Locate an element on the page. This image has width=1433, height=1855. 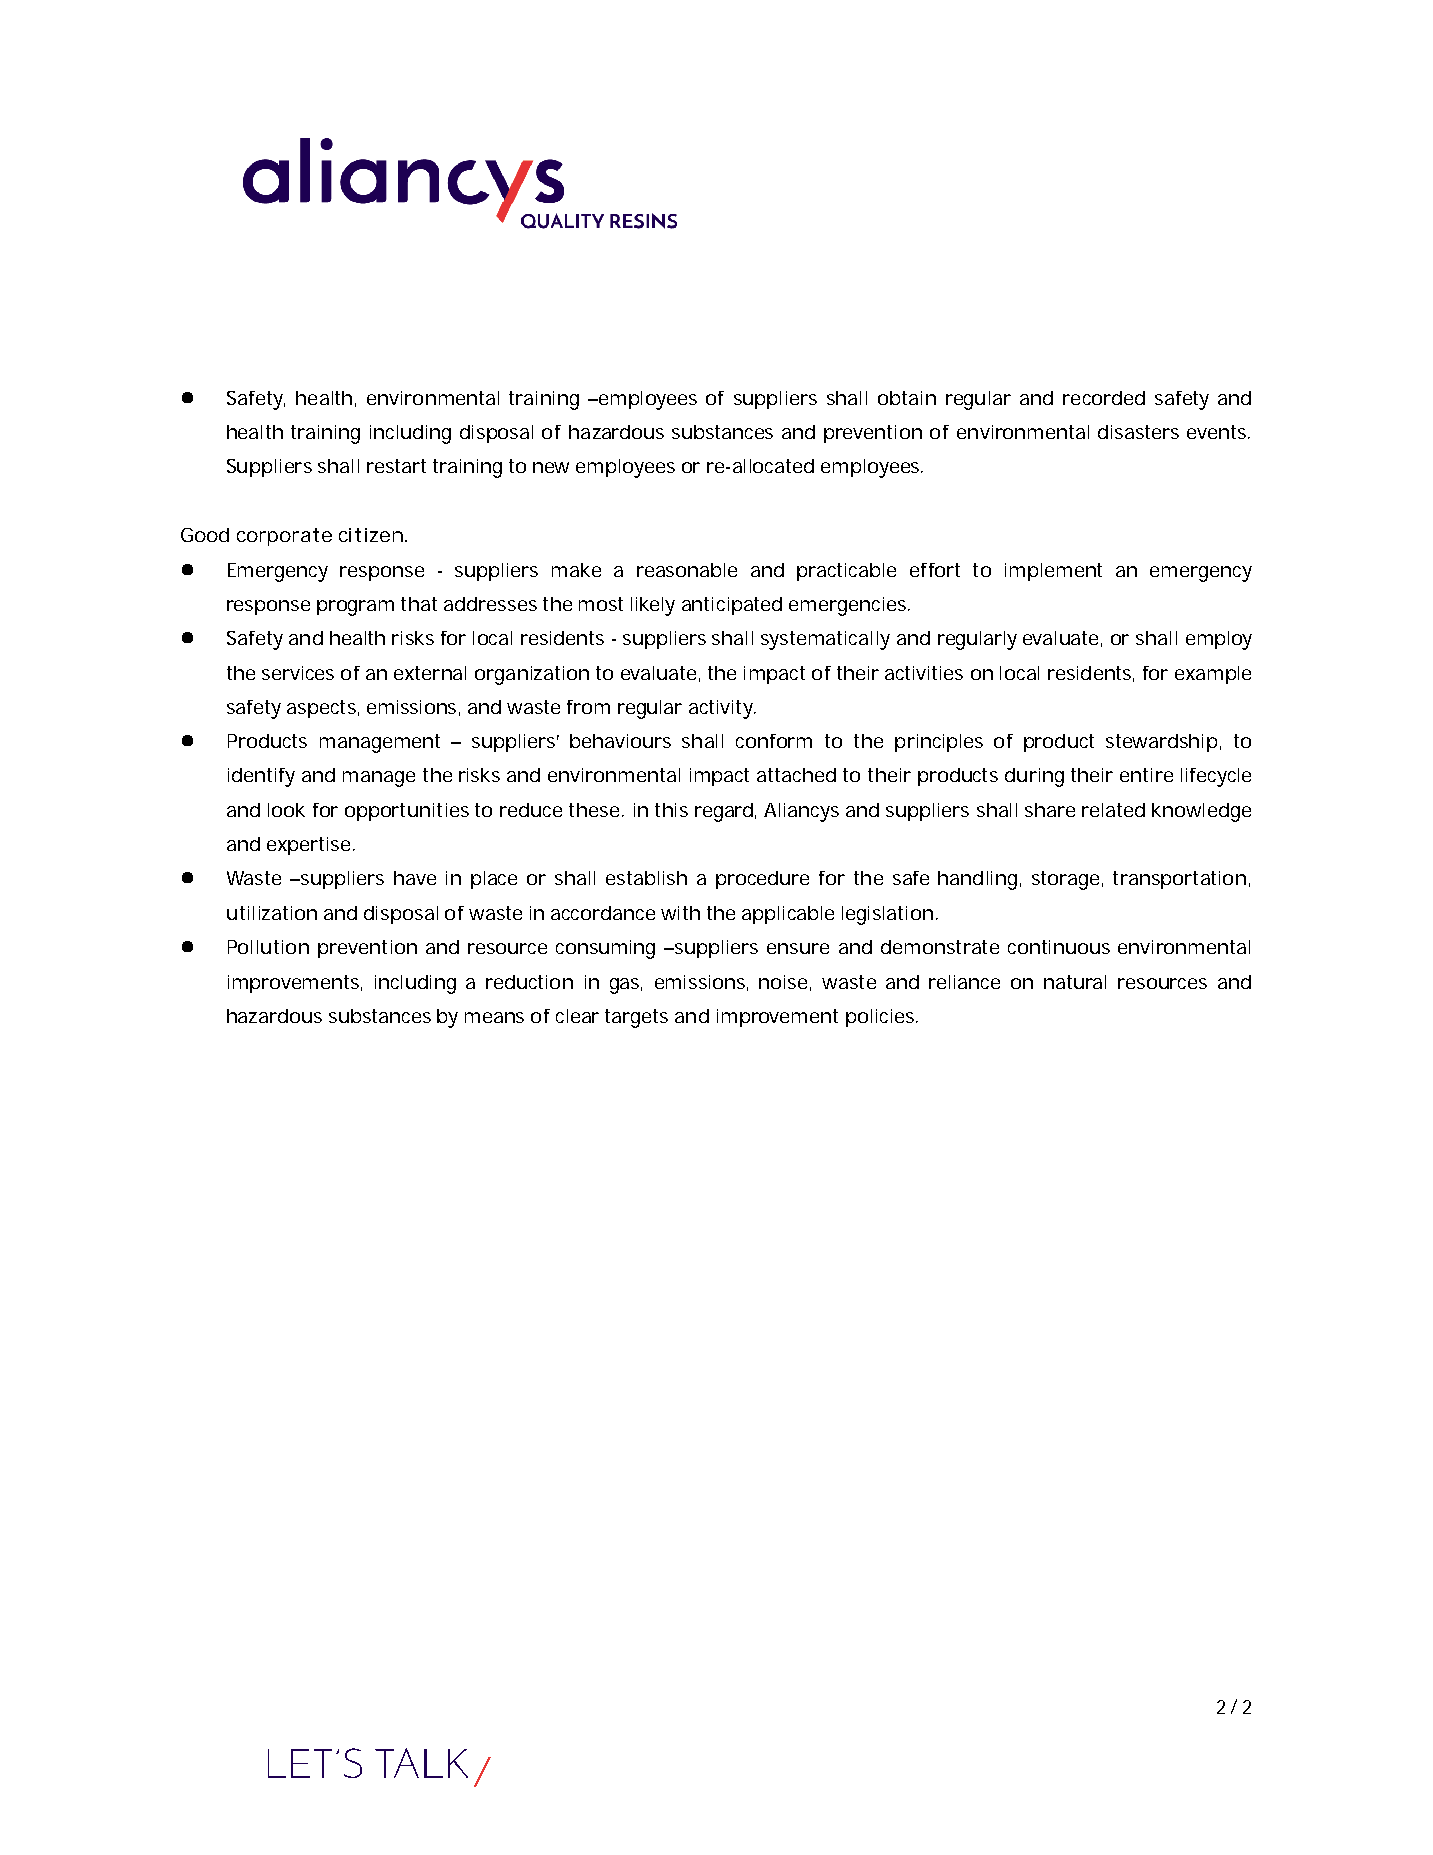
obtain is located at coordinates (907, 398).
